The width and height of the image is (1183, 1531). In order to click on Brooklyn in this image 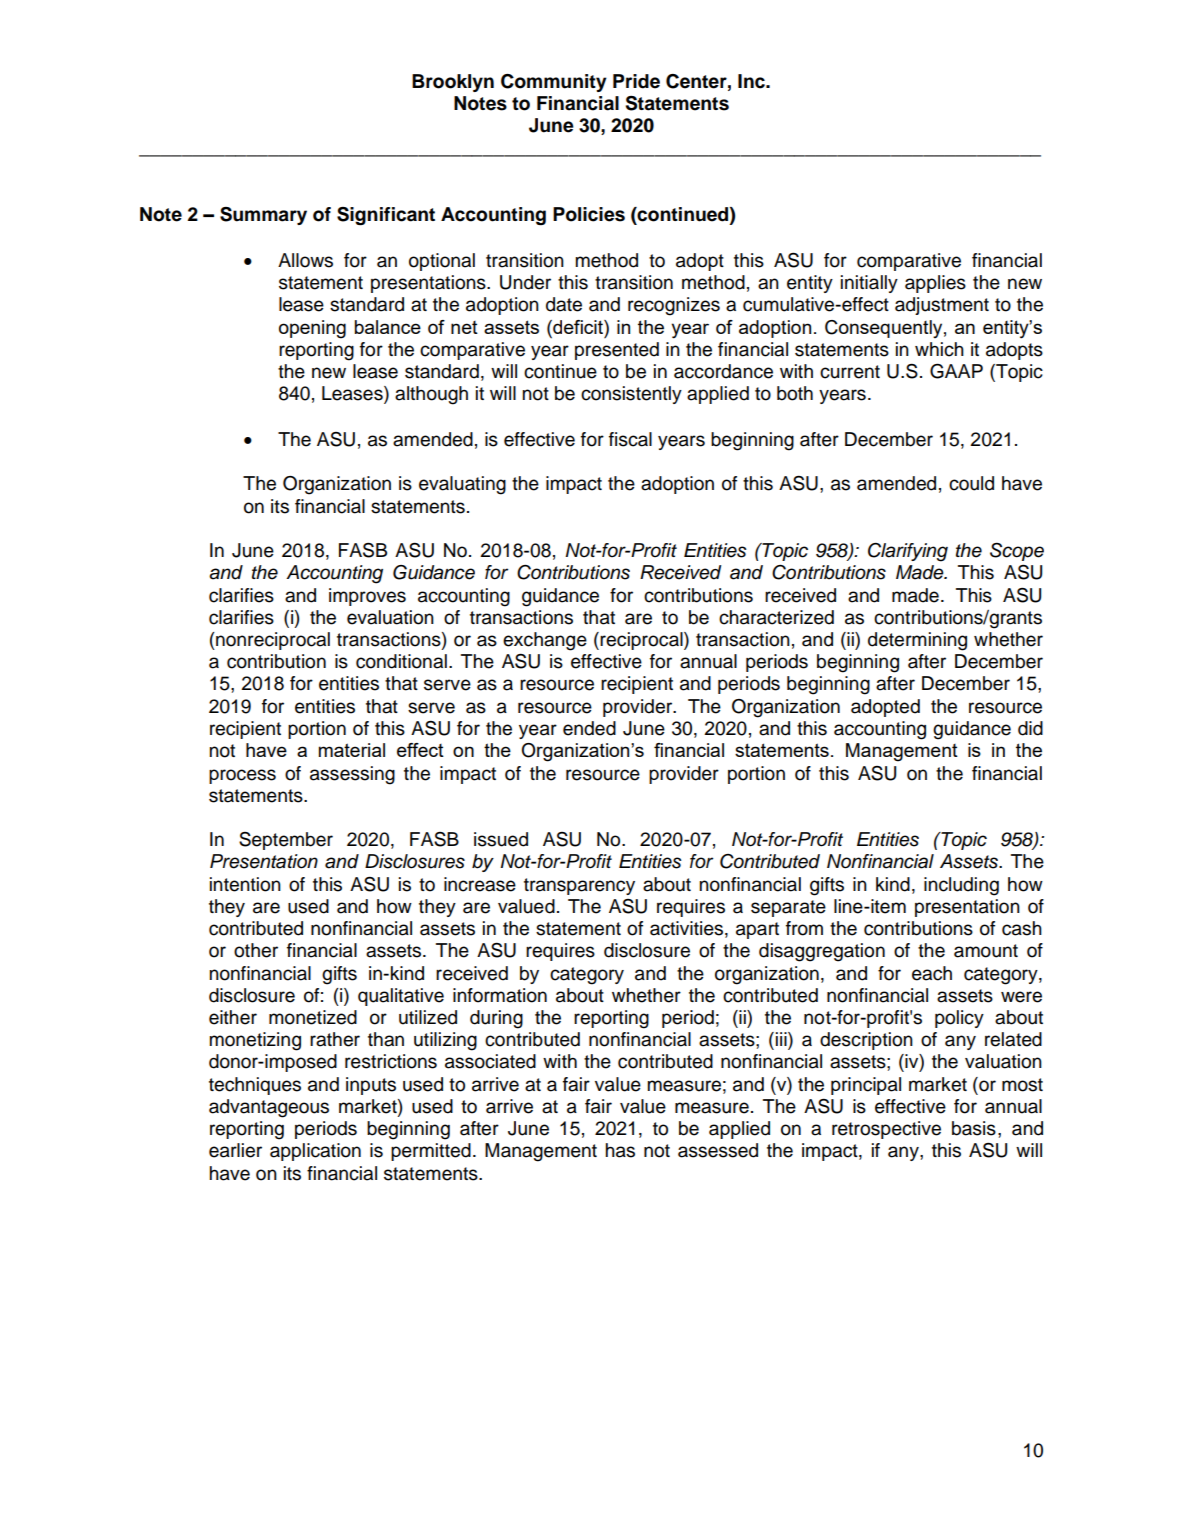, I will do `click(453, 83)`.
